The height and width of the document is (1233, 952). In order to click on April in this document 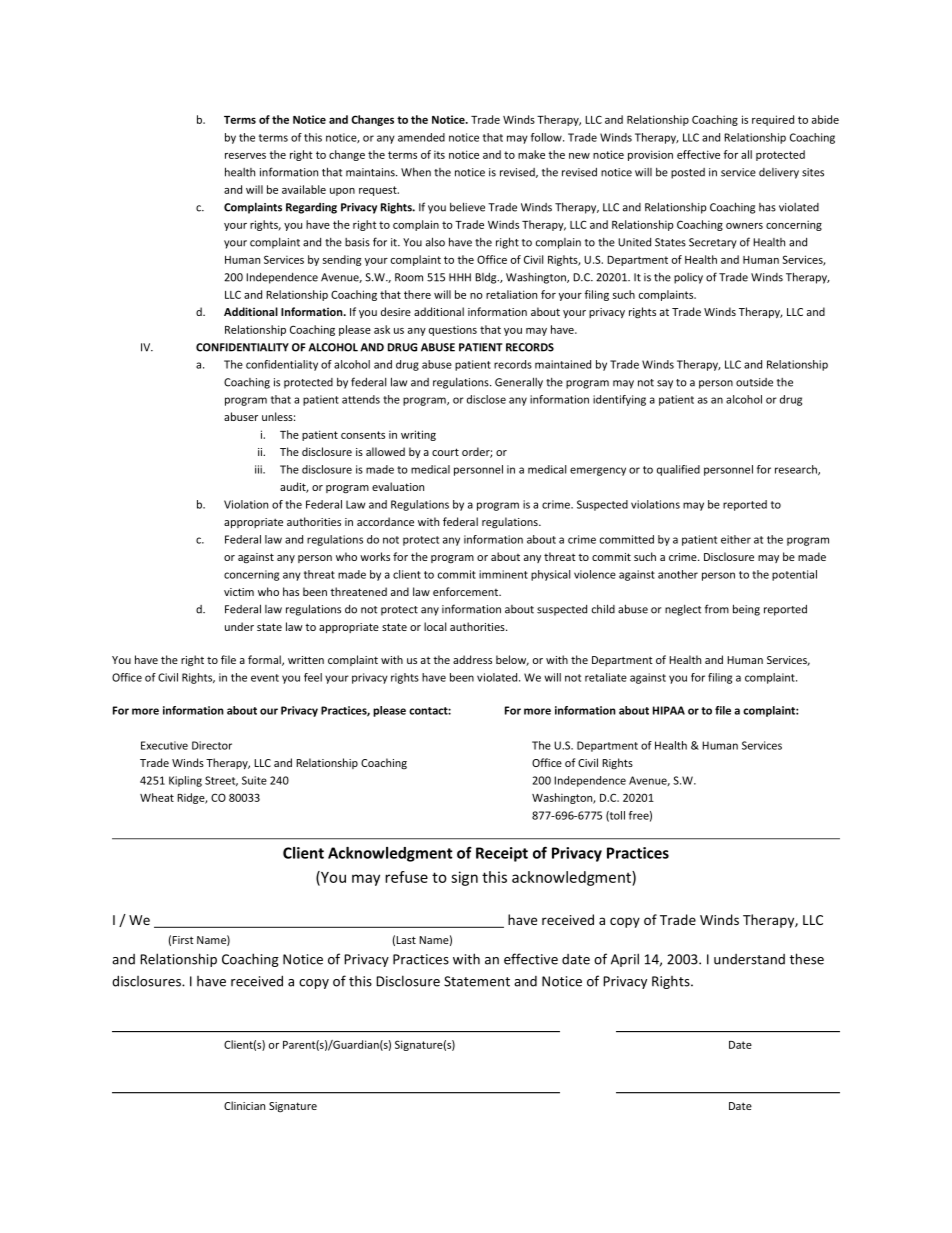, I will do `click(625, 960)`.
